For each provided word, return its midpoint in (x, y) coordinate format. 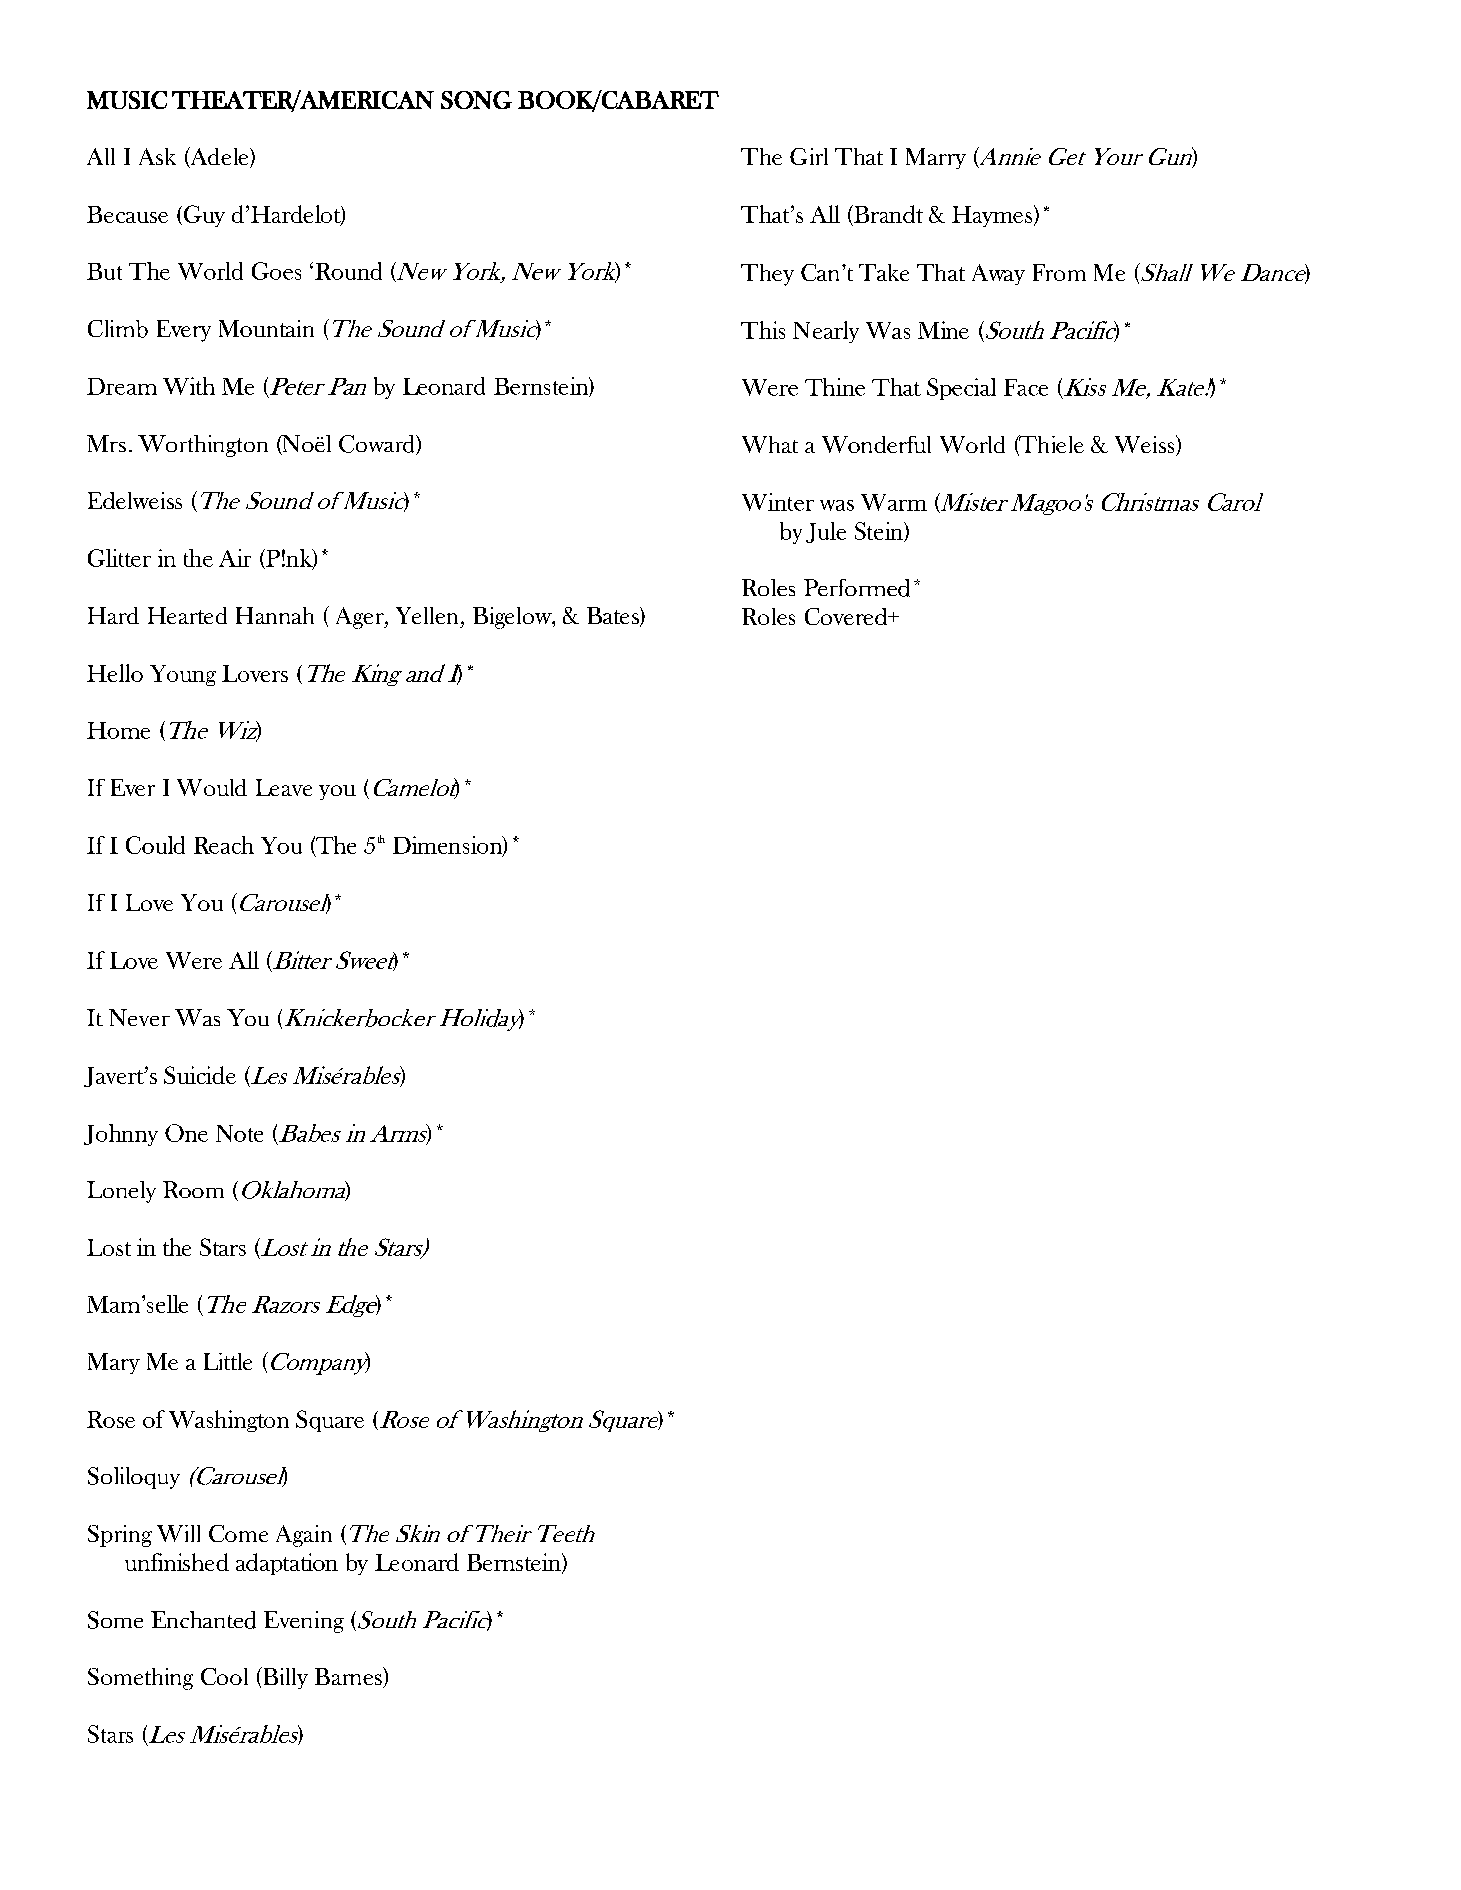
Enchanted (203, 1620)
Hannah (275, 615)
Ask (157, 156)
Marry (936, 158)
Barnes (349, 1677)
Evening (304, 1622)
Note (239, 1133)
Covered (847, 616)
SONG (476, 100)
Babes (310, 1133)
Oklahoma (293, 1191)
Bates (614, 617)
